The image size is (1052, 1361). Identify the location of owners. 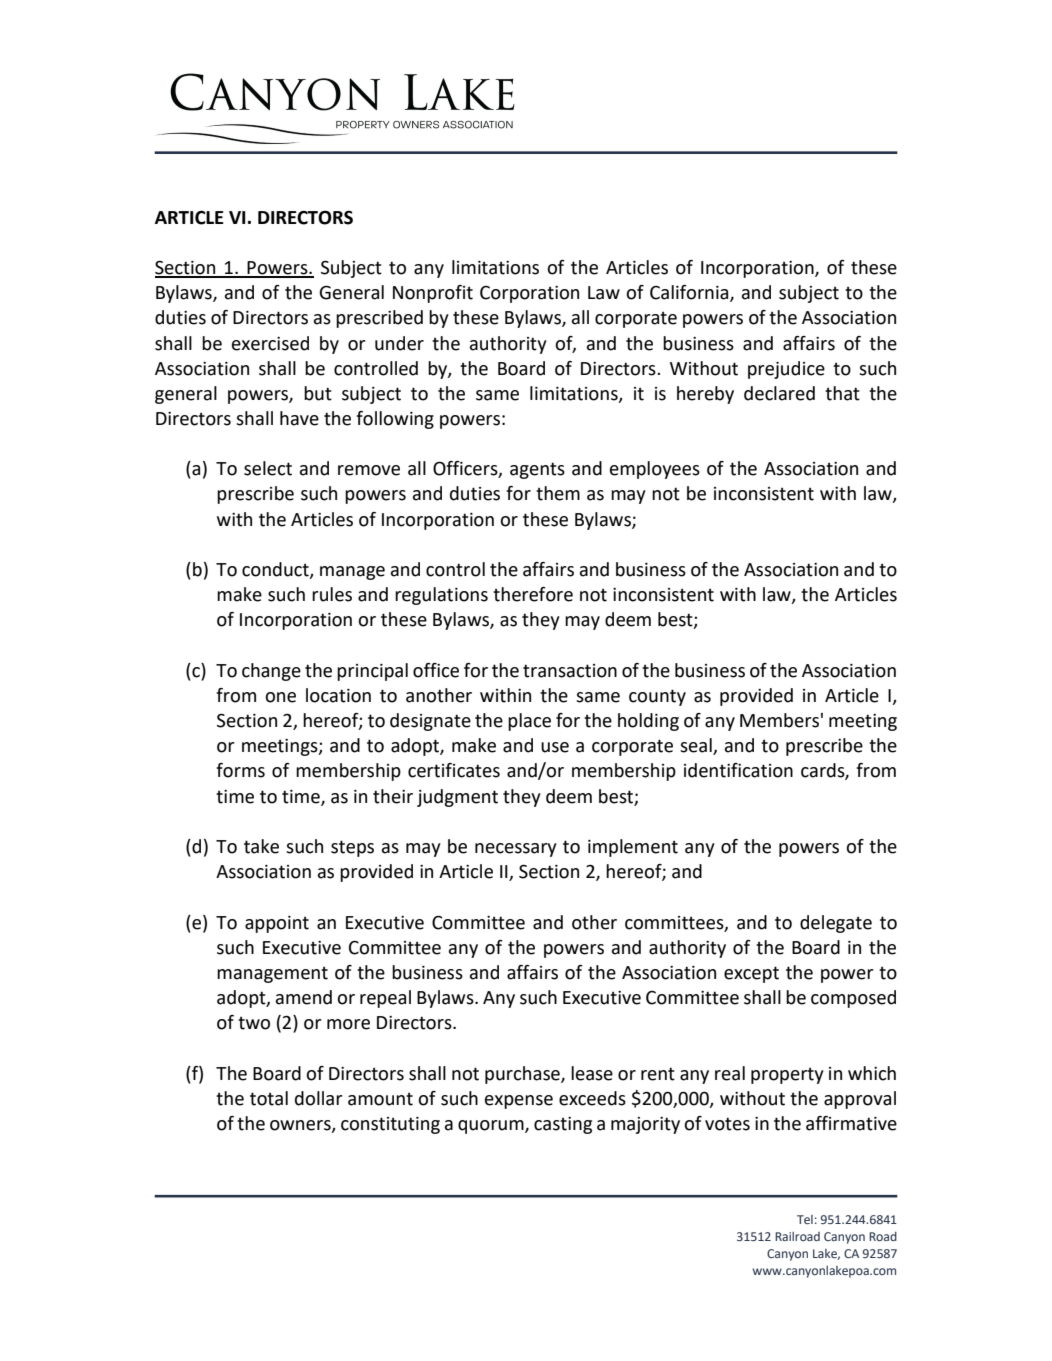
(301, 1126).
